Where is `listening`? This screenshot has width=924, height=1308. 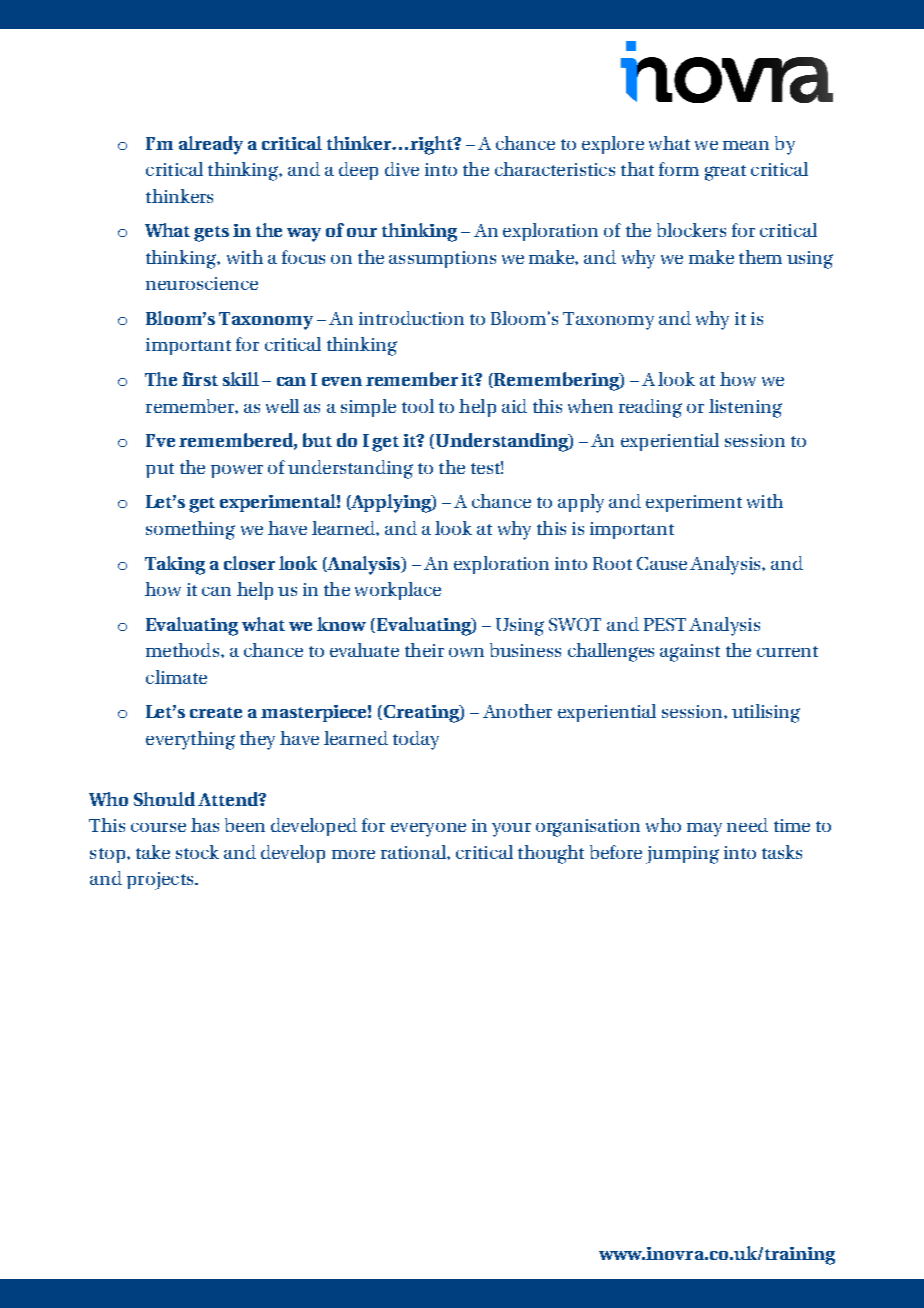 listening is located at coordinates (745, 408).
